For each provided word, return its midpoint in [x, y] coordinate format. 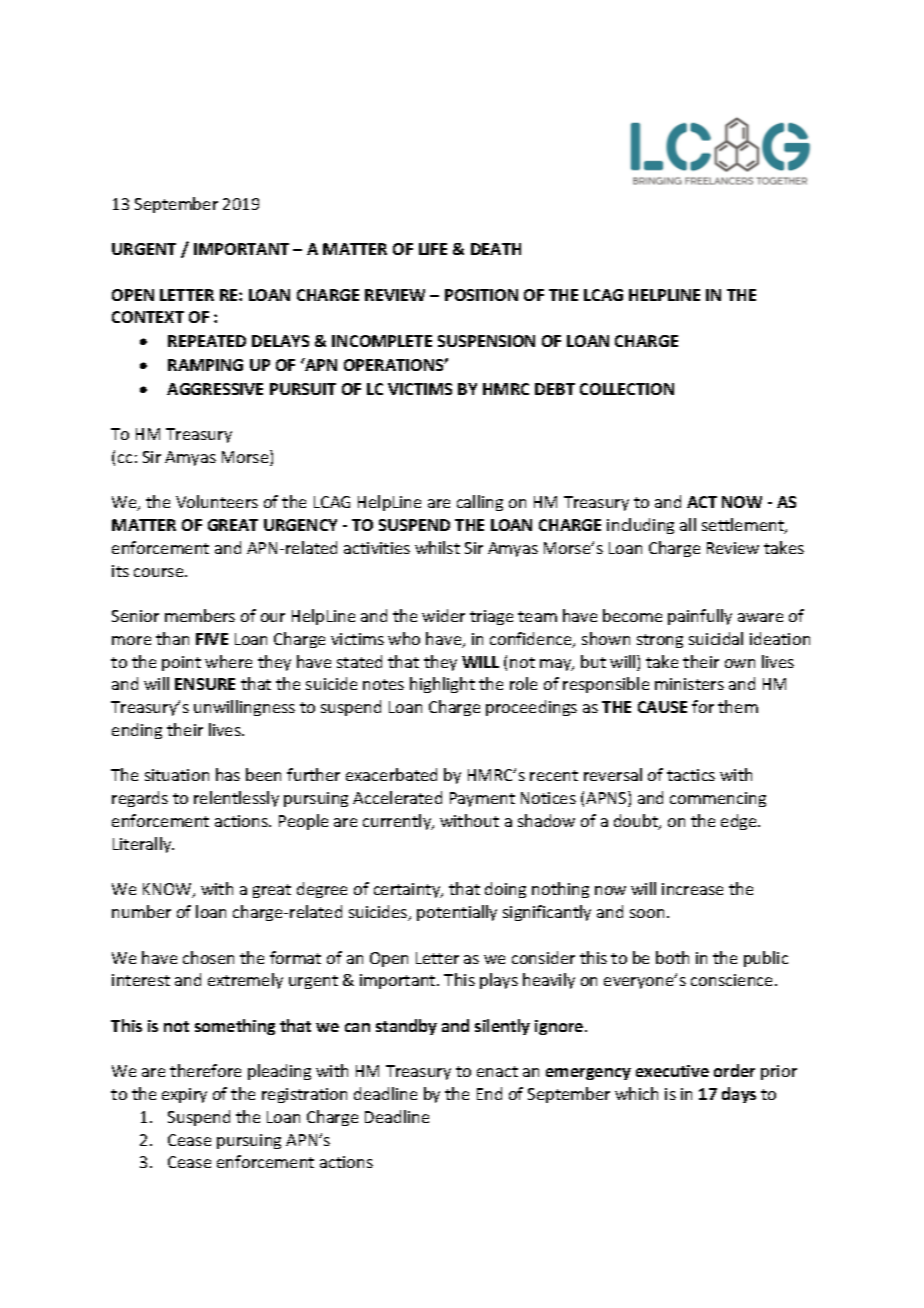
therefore [205, 1070]
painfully [700, 617]
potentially [457, 913]
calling [480, 503]
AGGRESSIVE [215, 389]
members [200, 615]
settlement [744, 526]
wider [443, 615]
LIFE [433, 249]
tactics [691, 775]
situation [177, 775]
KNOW [168, 890]
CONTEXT [148, 317]
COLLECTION [627, 389]
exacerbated [391, 774]
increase [692, 889]
